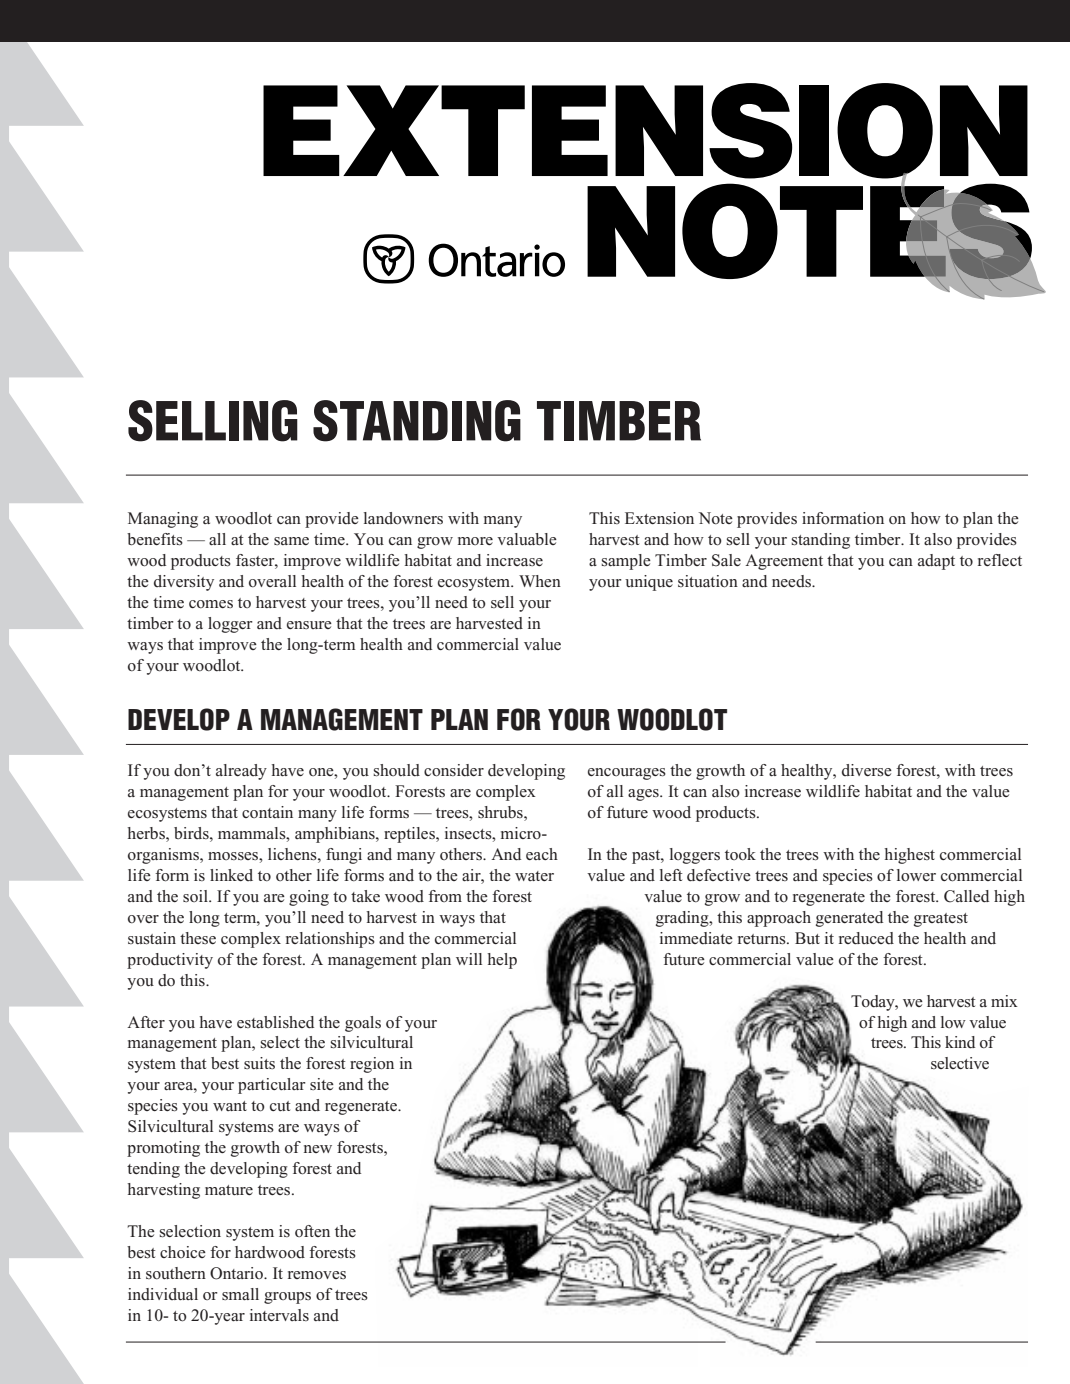 Image resolution: width=1070 pixels, height=1384 pixels. What do you see at coordinates (502, 961) in the screenshot?
I see `help` at bounding box center [502, 961].
